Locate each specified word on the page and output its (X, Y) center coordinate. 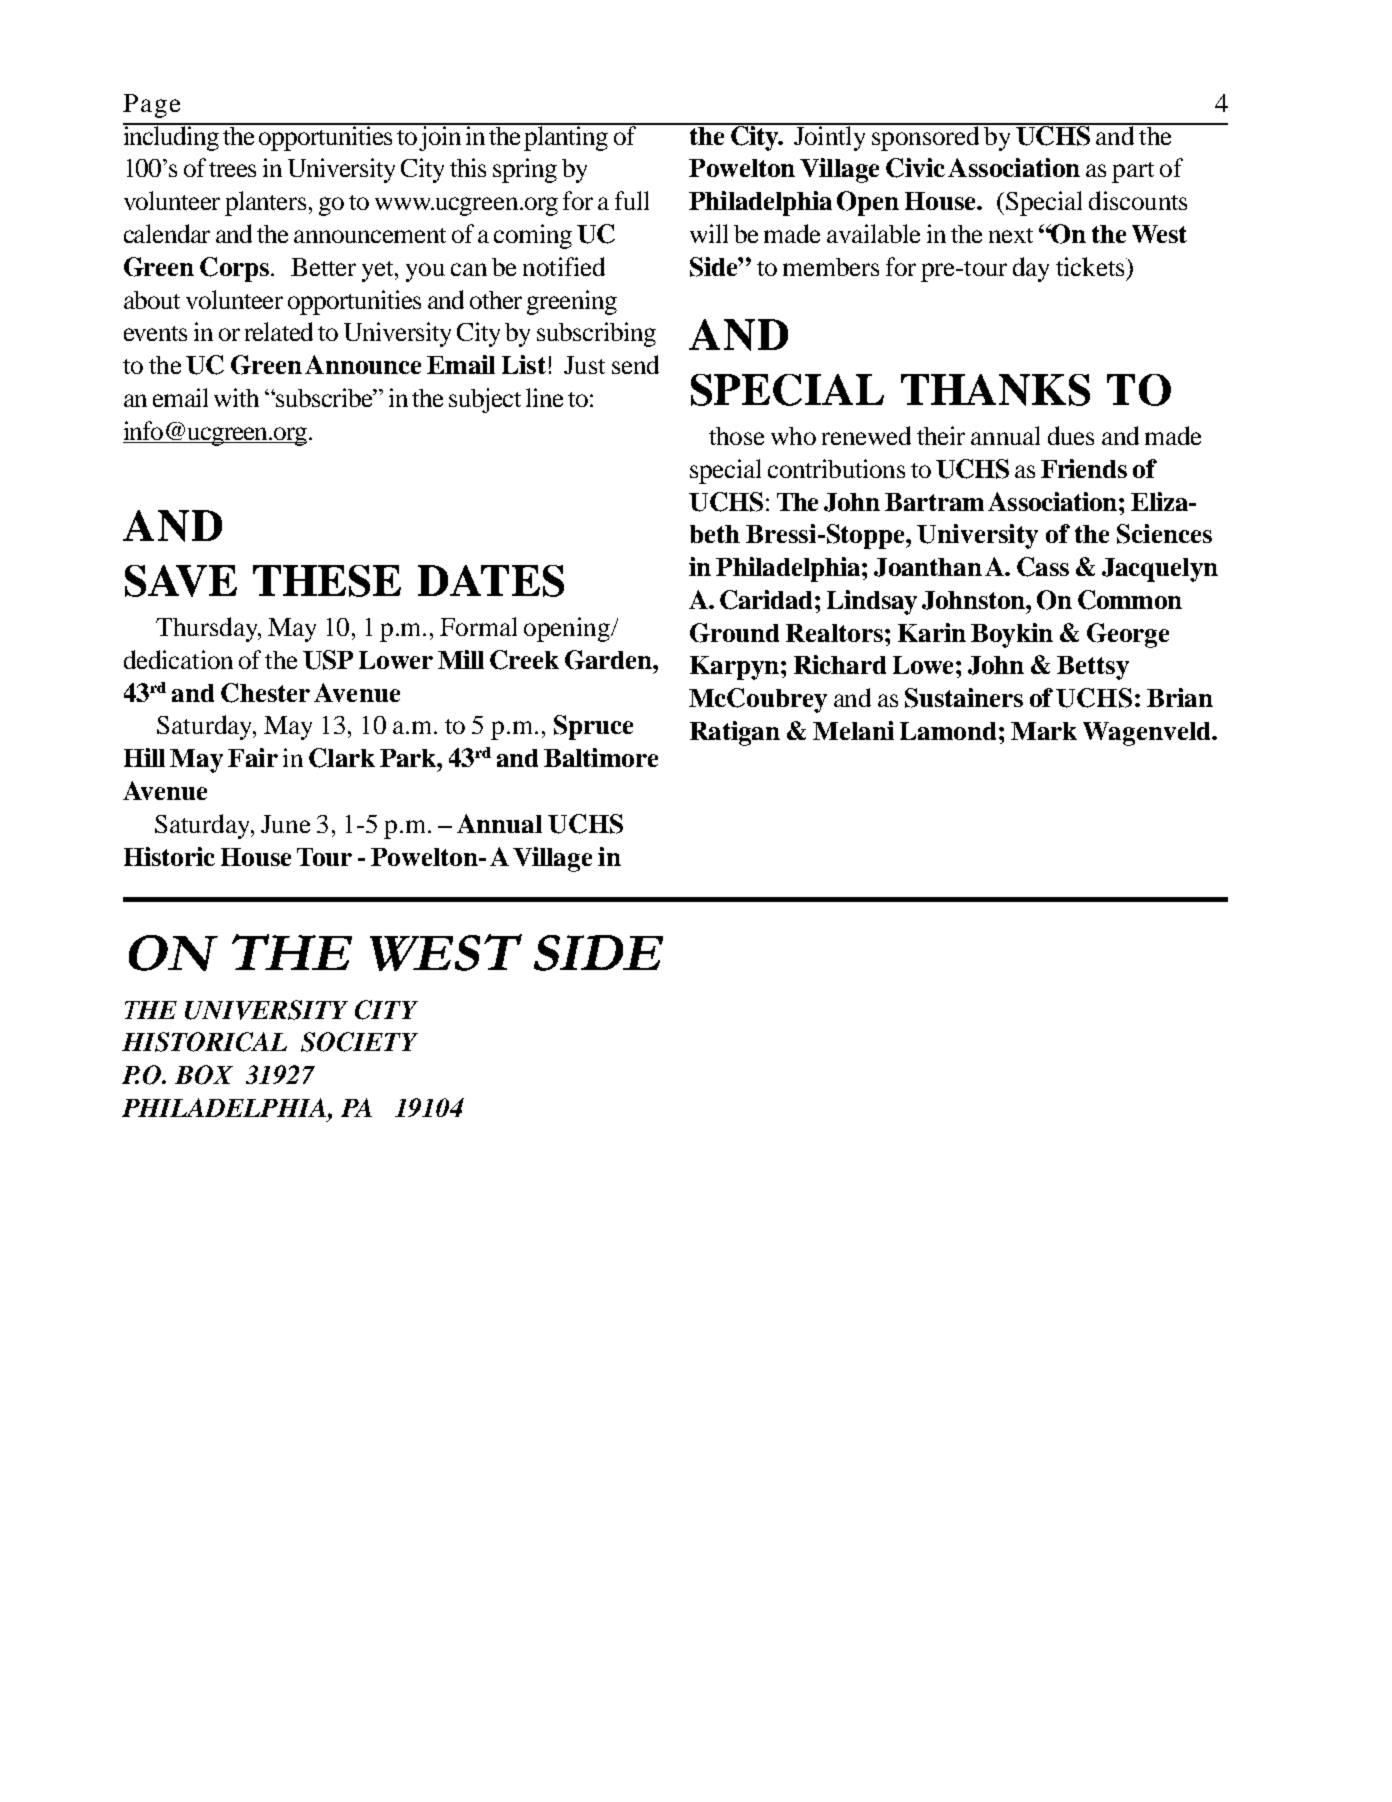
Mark (1044, 731)
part (1133, 172)
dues (1071, 435)
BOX (204, 1075)
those (736, 436)
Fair (253, 757)
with (236, 397)
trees (232, 169)
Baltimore (601, 757)
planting (567, 137)
